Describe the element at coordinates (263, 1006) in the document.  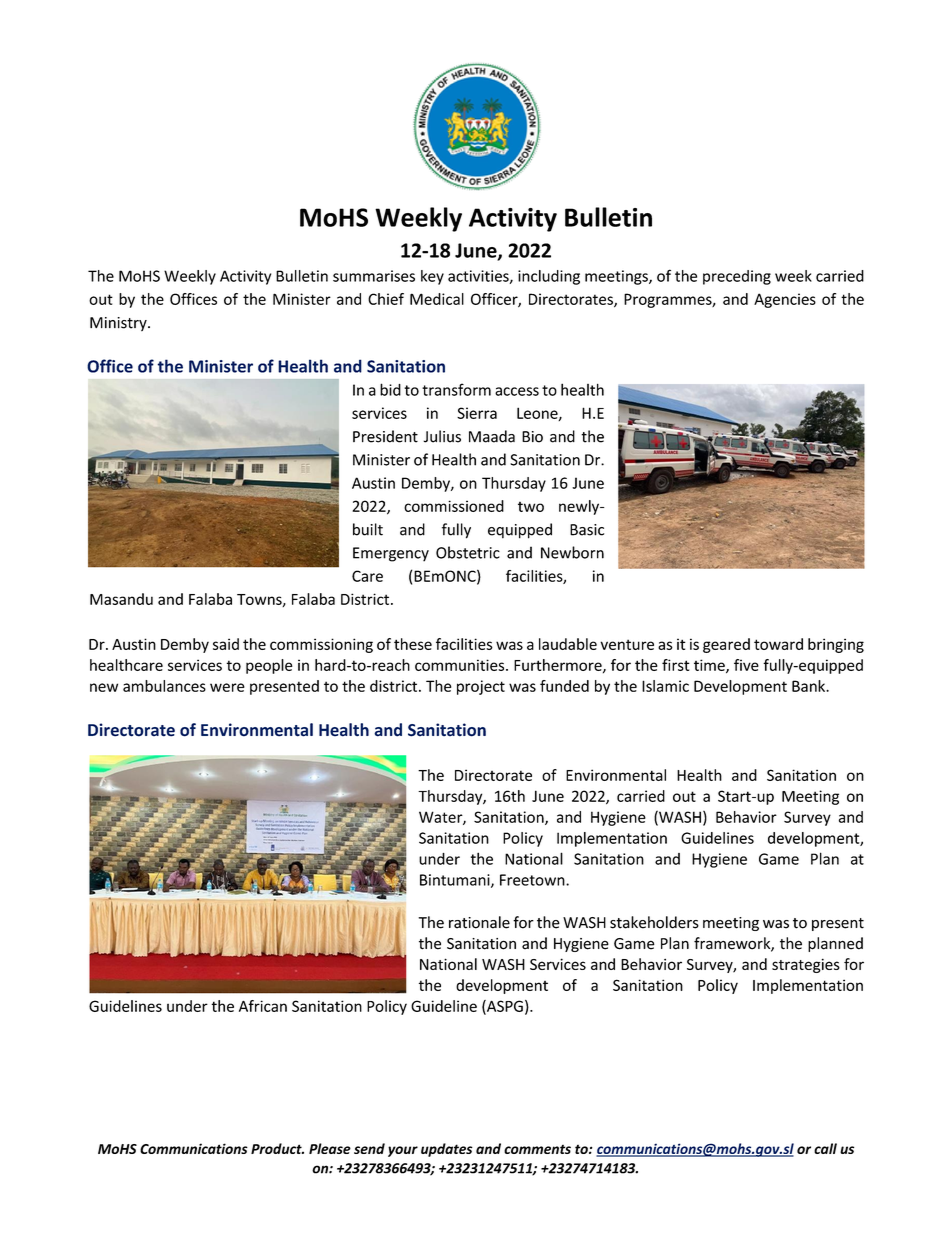
I see `African` at that location.
